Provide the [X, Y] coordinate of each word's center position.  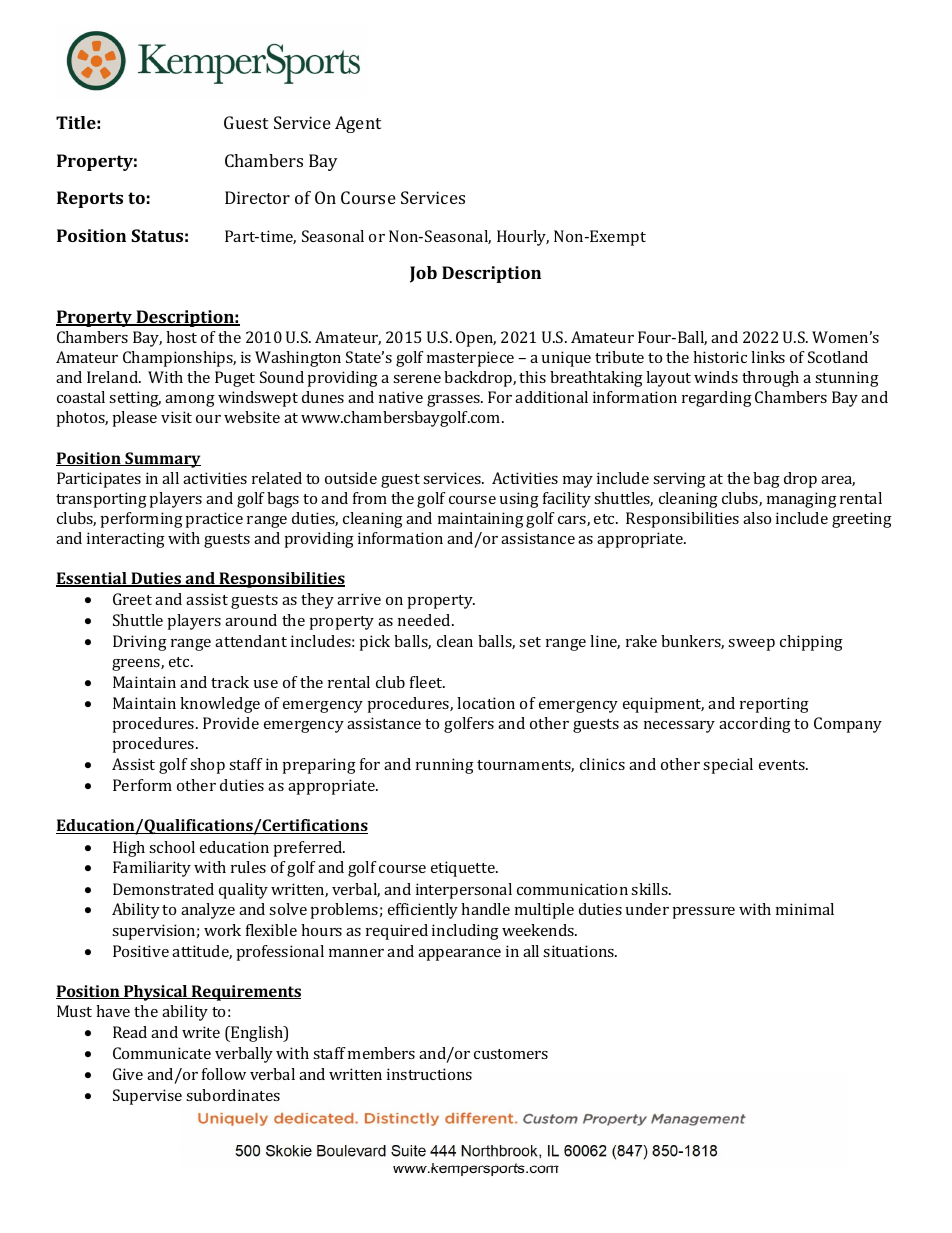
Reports [90, 199]
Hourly [523, 238]
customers [511, 1054]
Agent [358, 124]
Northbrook [499, 1151]
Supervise [147, 1097]
